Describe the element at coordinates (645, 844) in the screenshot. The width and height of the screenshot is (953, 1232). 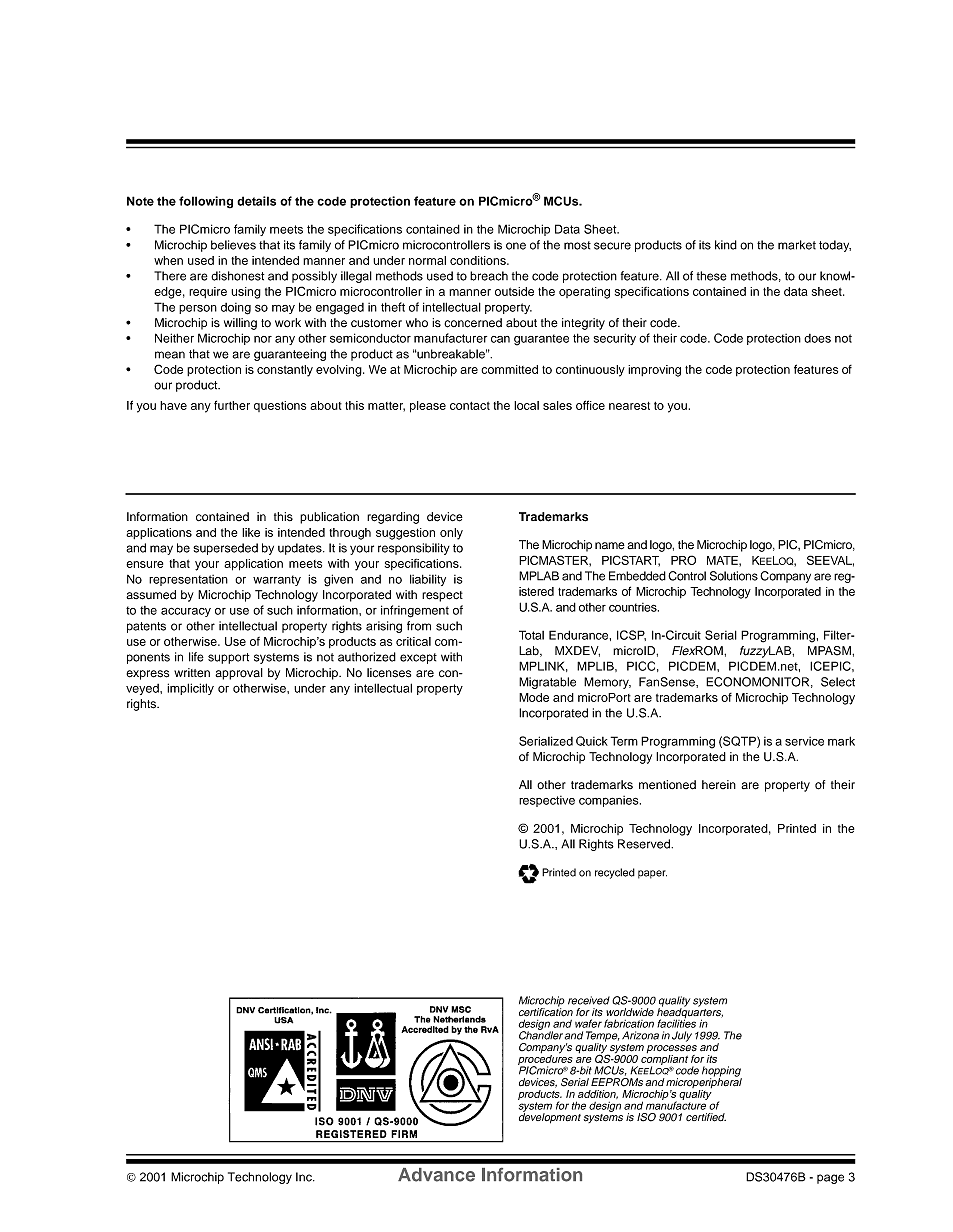
I see `Reserved` at that location.
